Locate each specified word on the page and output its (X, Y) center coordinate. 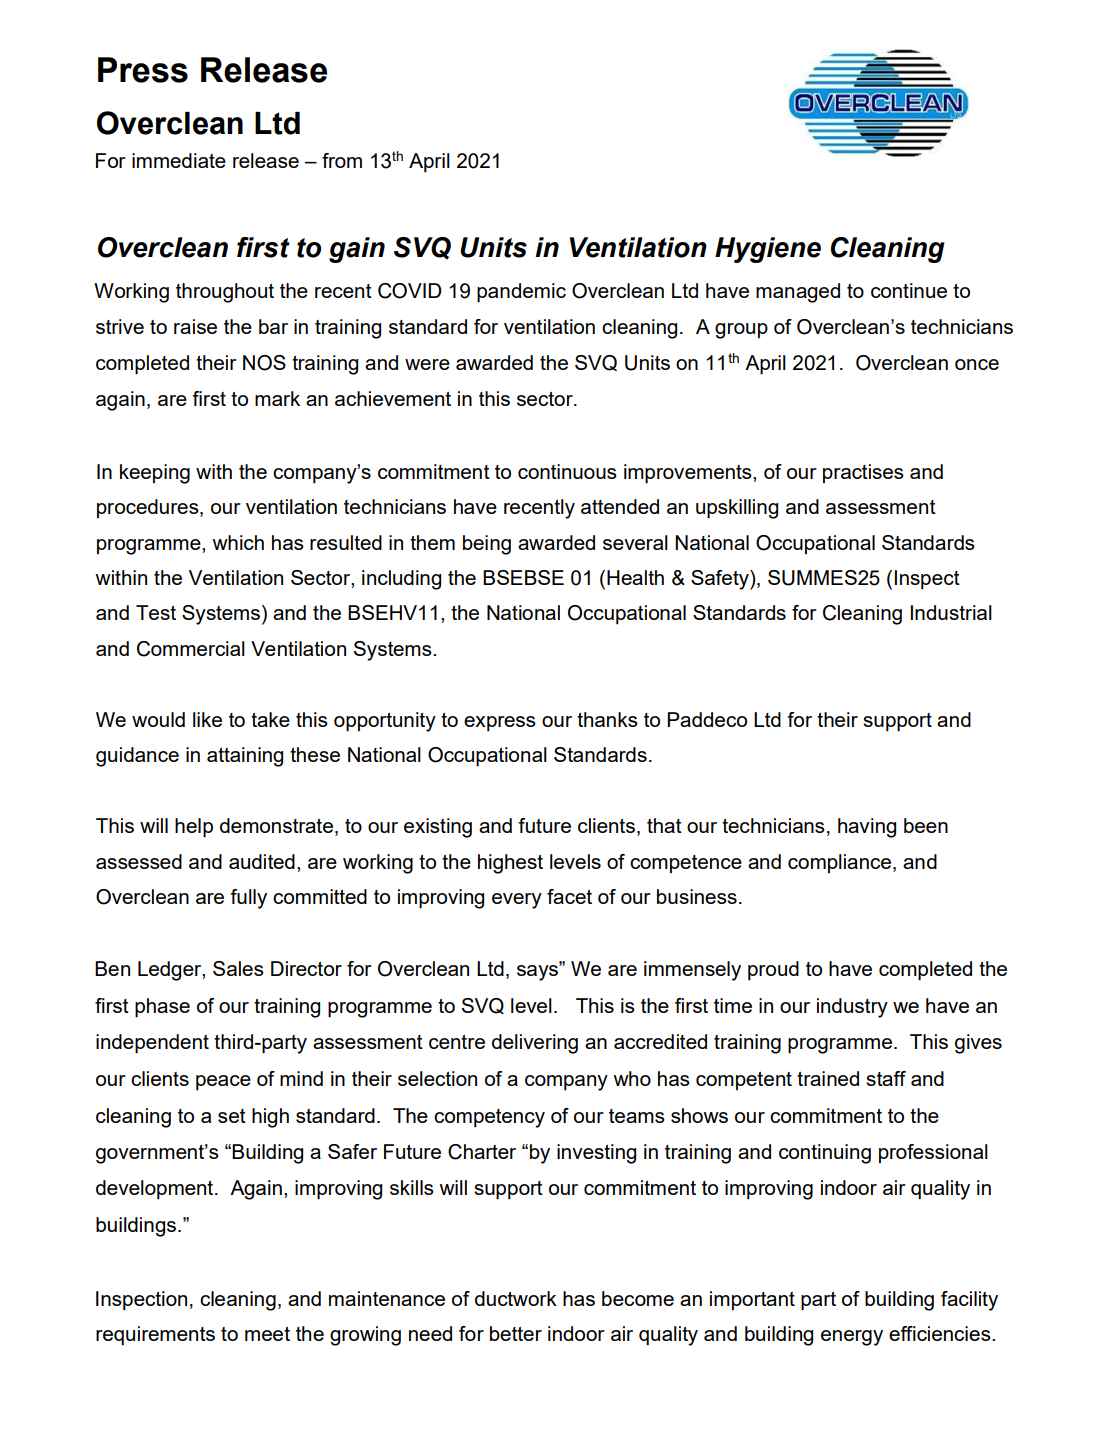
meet (267, 1334)
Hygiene (768, 250)
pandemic (521, 293)
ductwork (516, 1298)
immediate (179, 160)
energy (852, 1338)
